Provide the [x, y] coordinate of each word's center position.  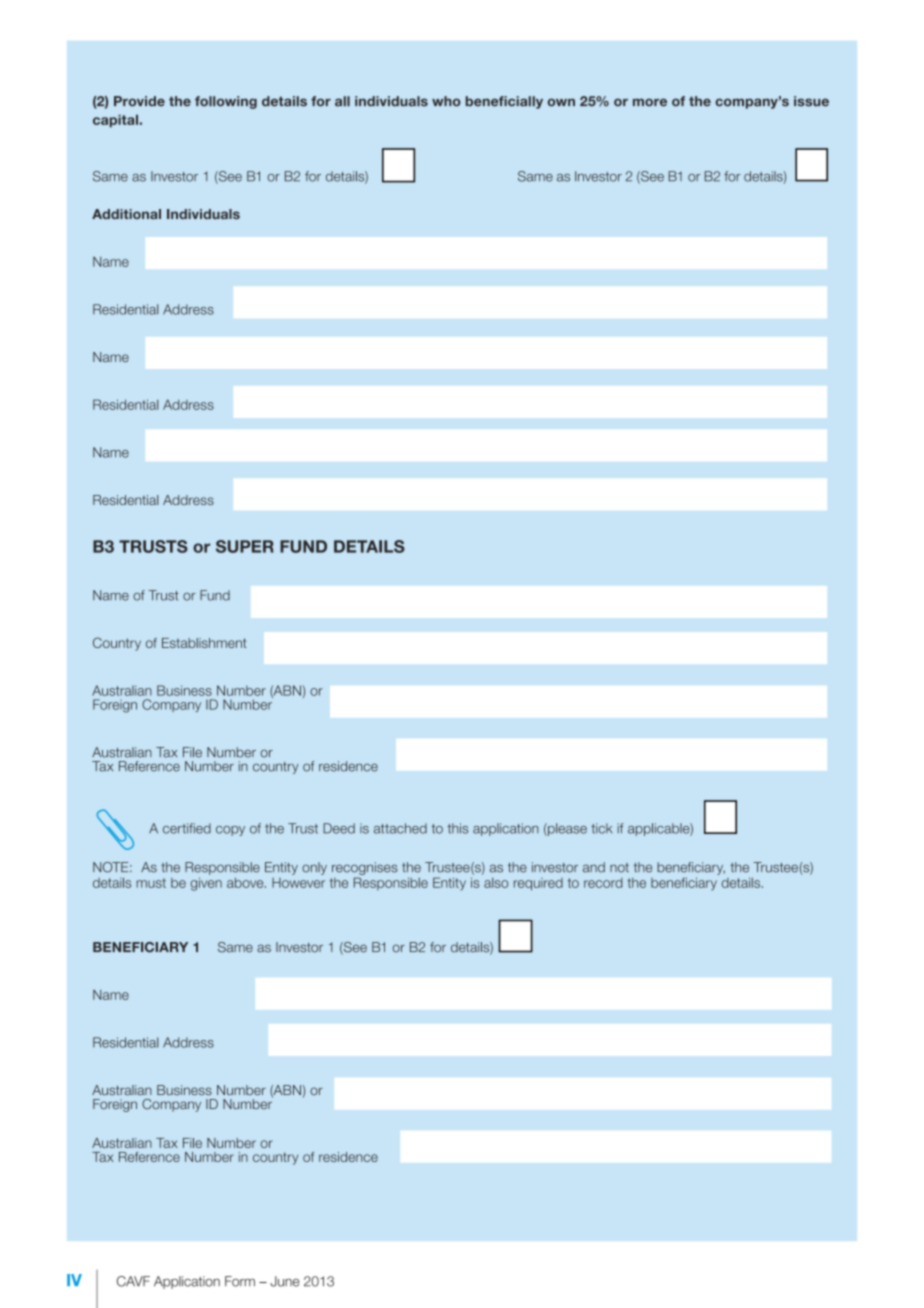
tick [601, 828]
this [457, 828]
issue [811, 101]
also [496, 883]
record [603, 883]
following [226, 102]
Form [240, 1281]
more [650, 102]
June [284, 1281]
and [594, 867]
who [446, 101]
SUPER [245, 546]
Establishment [204, 643]
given [206, 884]
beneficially [504, 102]
